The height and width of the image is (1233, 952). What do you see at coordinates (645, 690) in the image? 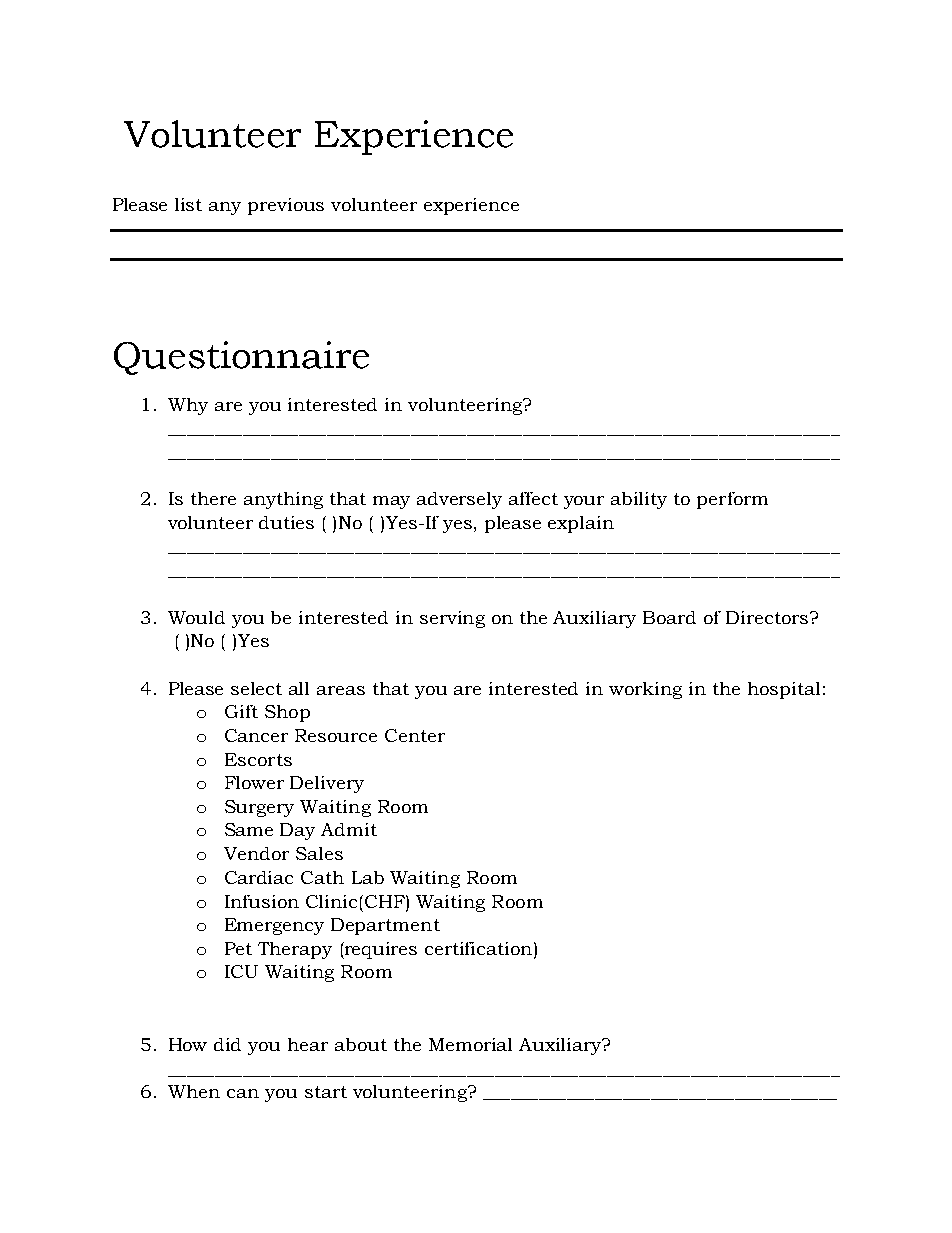
I see `working` at bounding box center [645, 690].
